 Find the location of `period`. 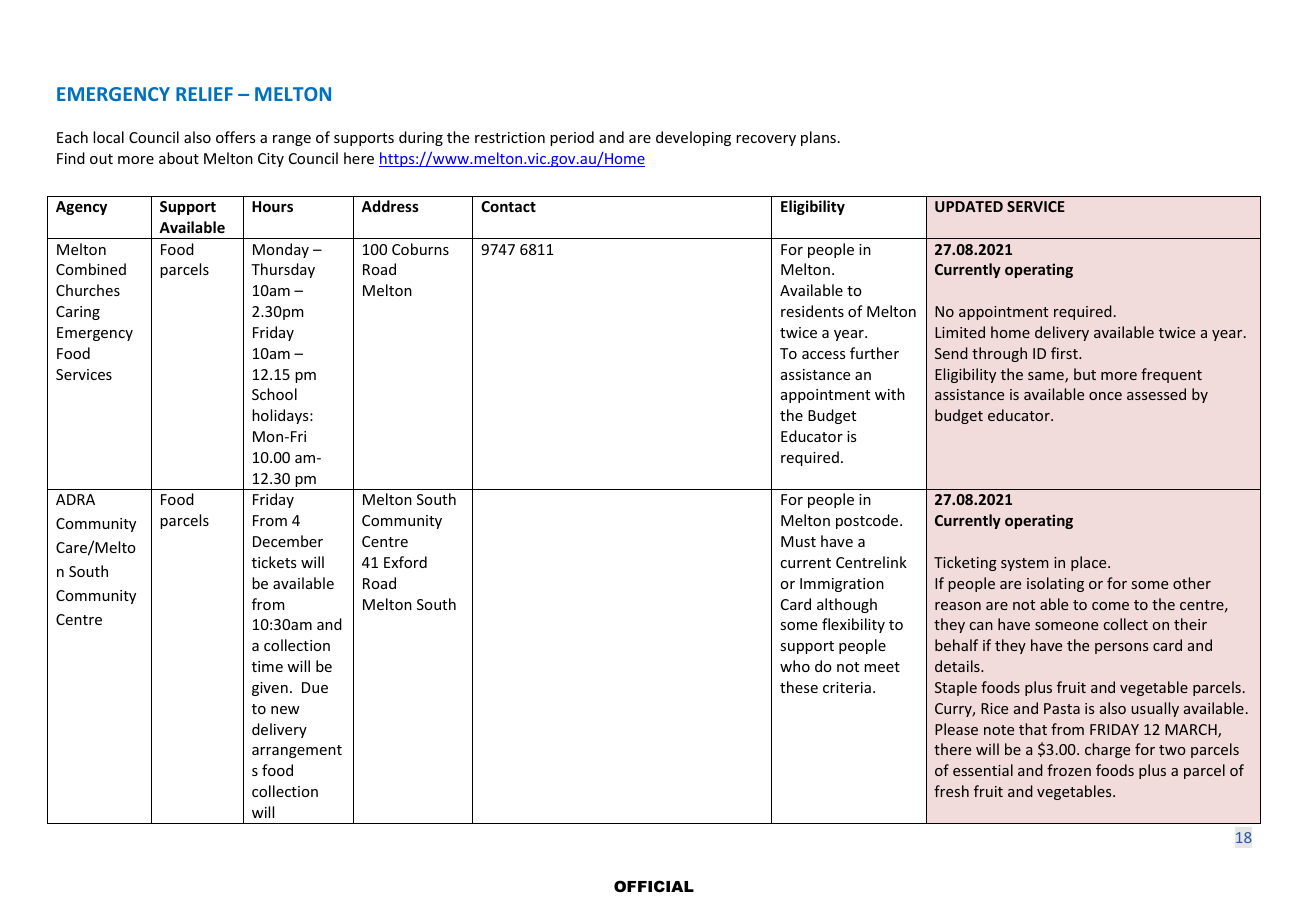

period is located at coordinates (572, 138).
